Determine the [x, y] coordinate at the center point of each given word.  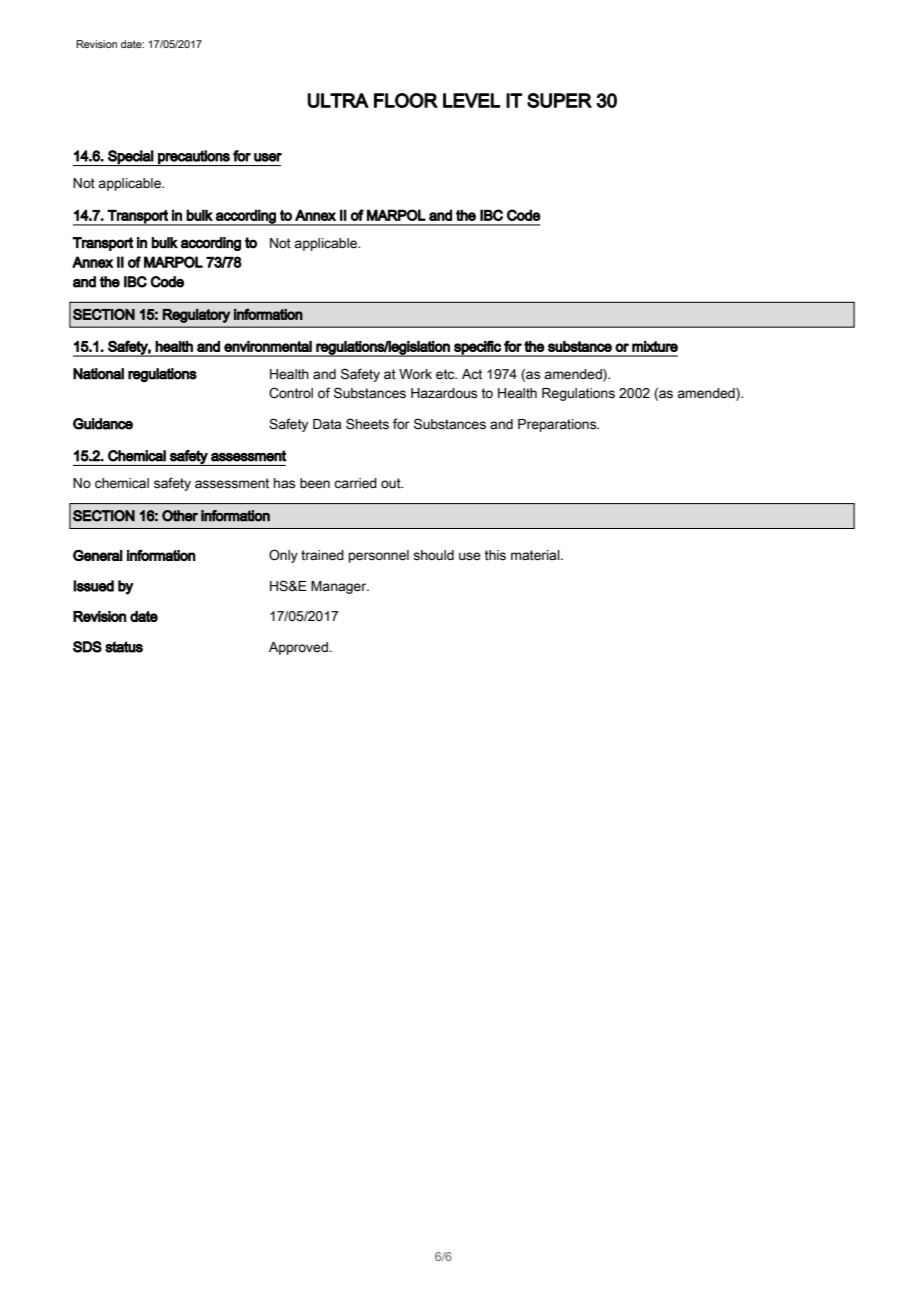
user [268, 157]
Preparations [558, 425]
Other [180, 516]
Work [415, 374]
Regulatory [196, 316]
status [124, 647]
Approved [299, 648]
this [495, 555]
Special [130, 158]
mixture [655, 346]
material [536, 555]
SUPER [559, 100]
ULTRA [338, 100]
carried [355, 483]
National [98, 374]
